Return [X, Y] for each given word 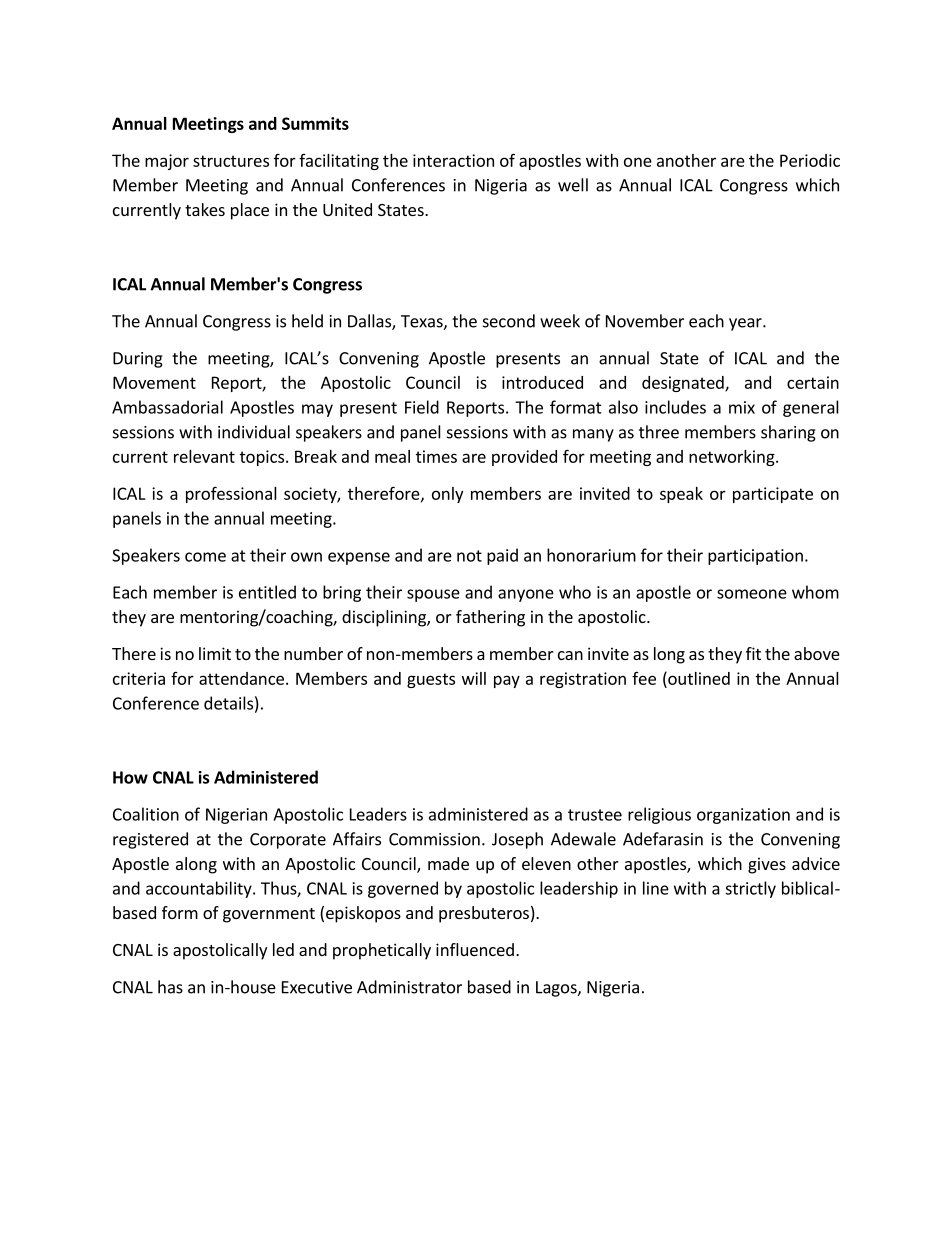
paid [502, 556]
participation [755, 557]
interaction [453, 160]
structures [231, 161]
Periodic [810, 160]
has [170, 987]
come [205, 557]
